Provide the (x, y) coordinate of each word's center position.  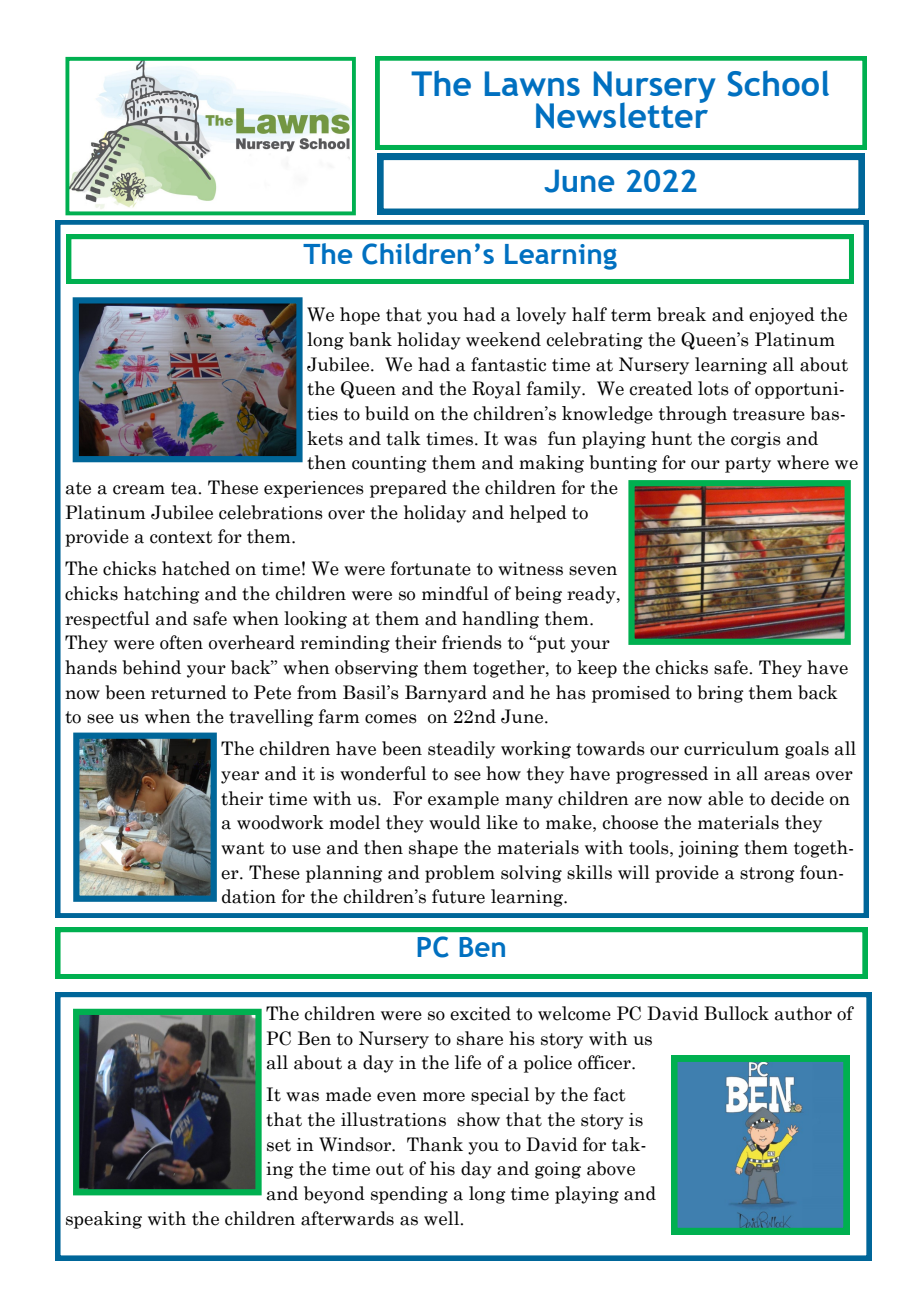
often (181, 642)
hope (360, 316)
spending (409, 1195)
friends (472, 642)
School (778, 83)
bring (720, 694)
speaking (104, 1220)
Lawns (532, 83)
